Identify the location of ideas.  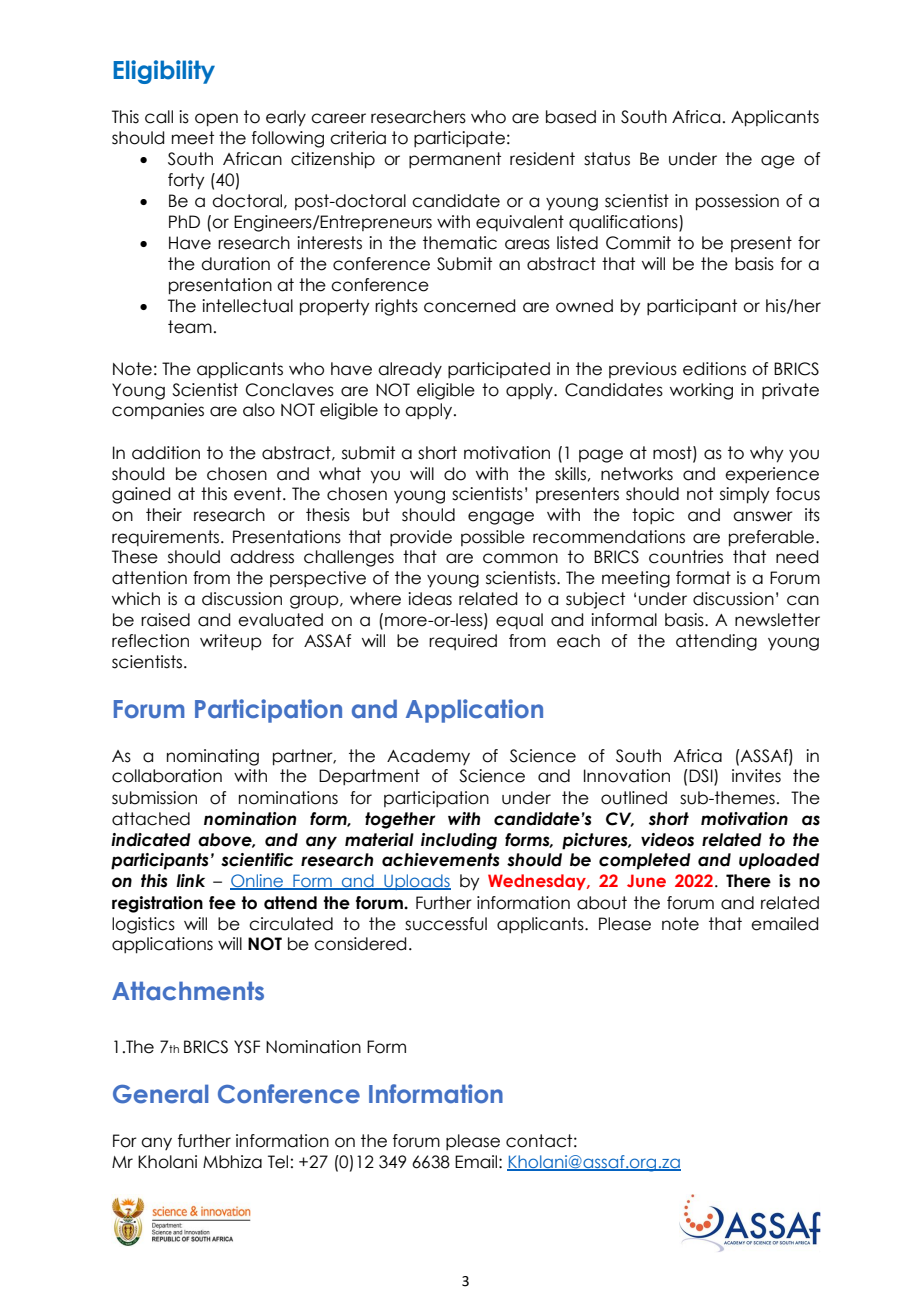
(430, 599).
